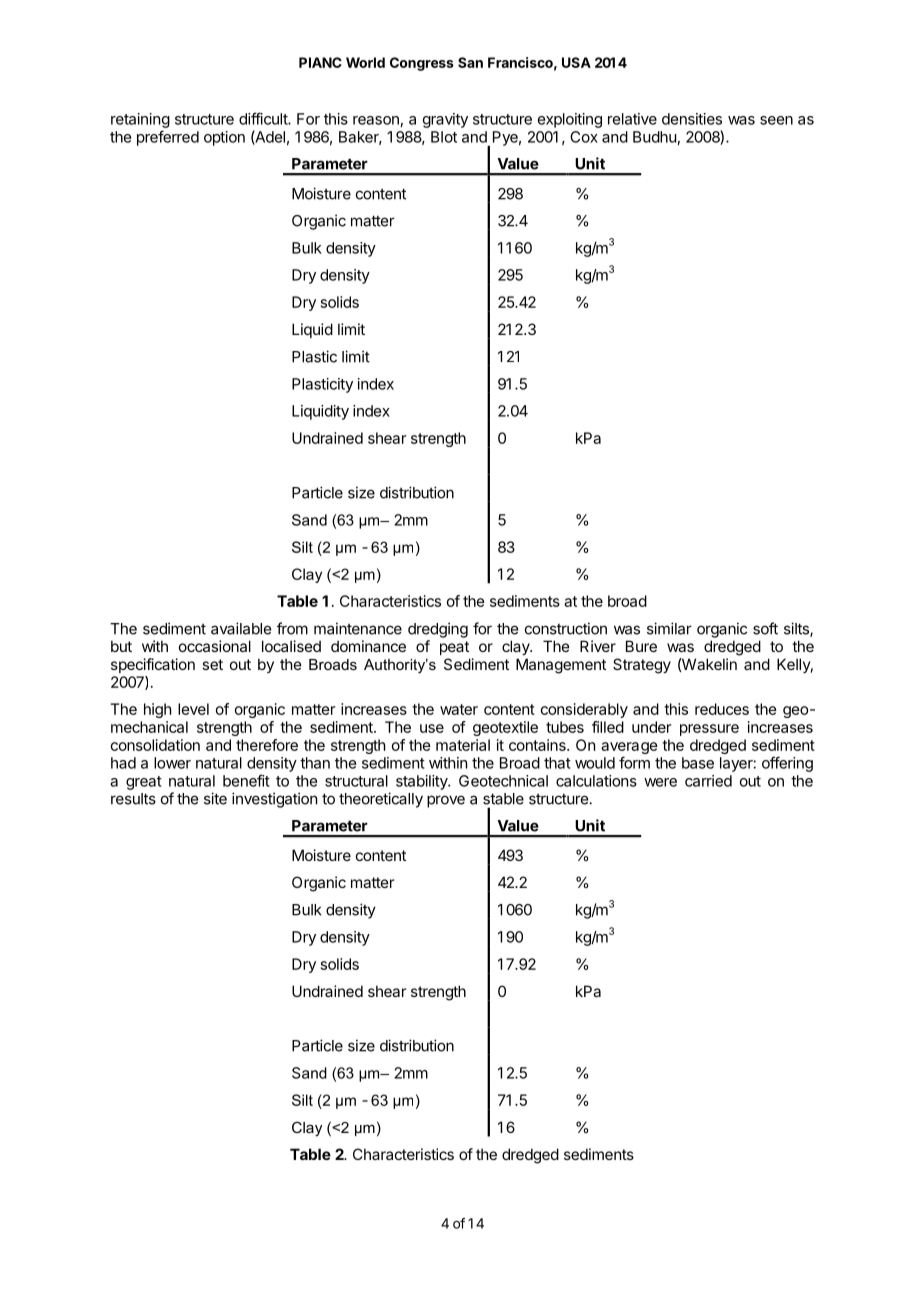 This page has height=1308, width=924. What do you see at coordinates (632, 119) in the page?
I see `relative` at bounding box center [632, 119].
